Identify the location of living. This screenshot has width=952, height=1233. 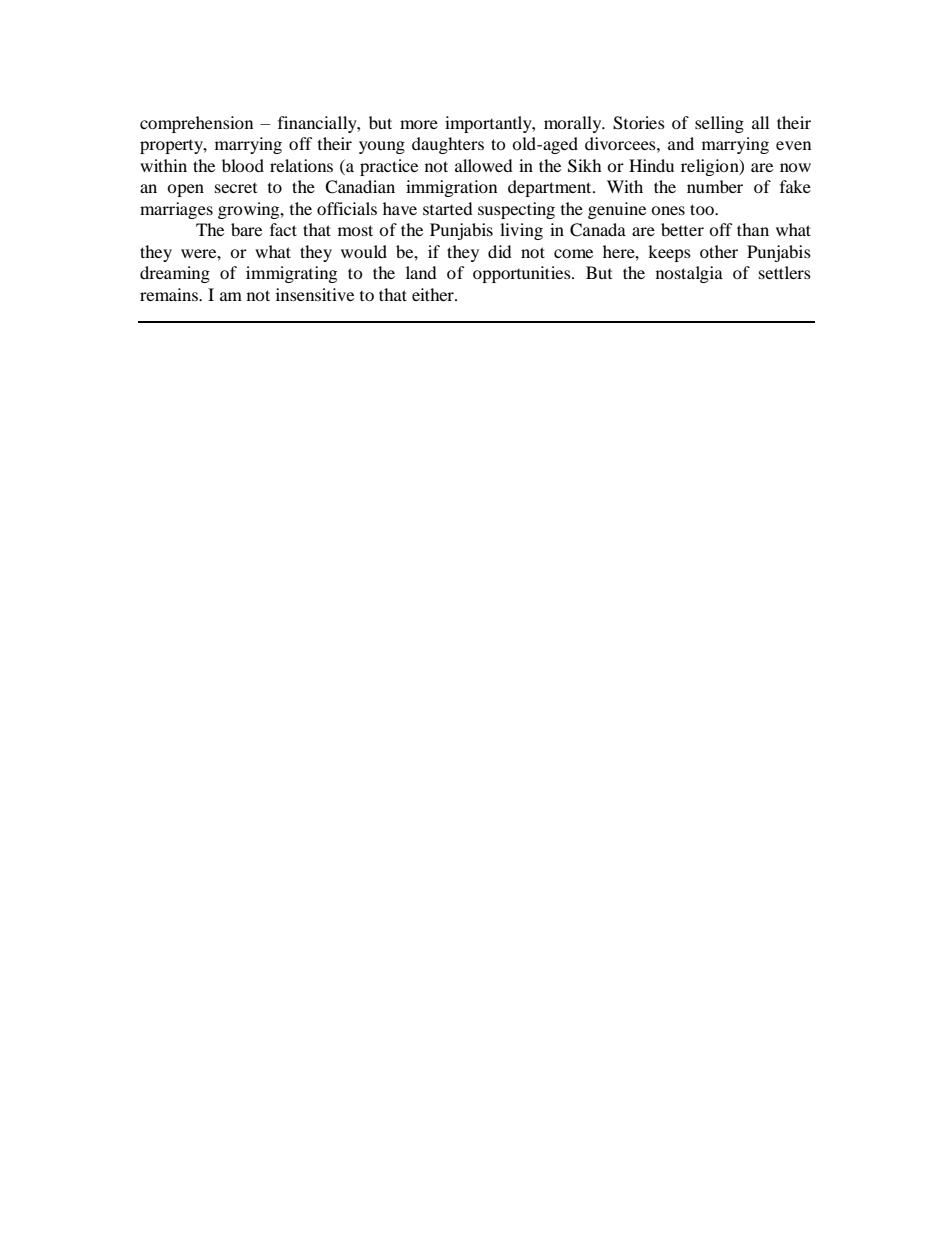
(521, 231).
